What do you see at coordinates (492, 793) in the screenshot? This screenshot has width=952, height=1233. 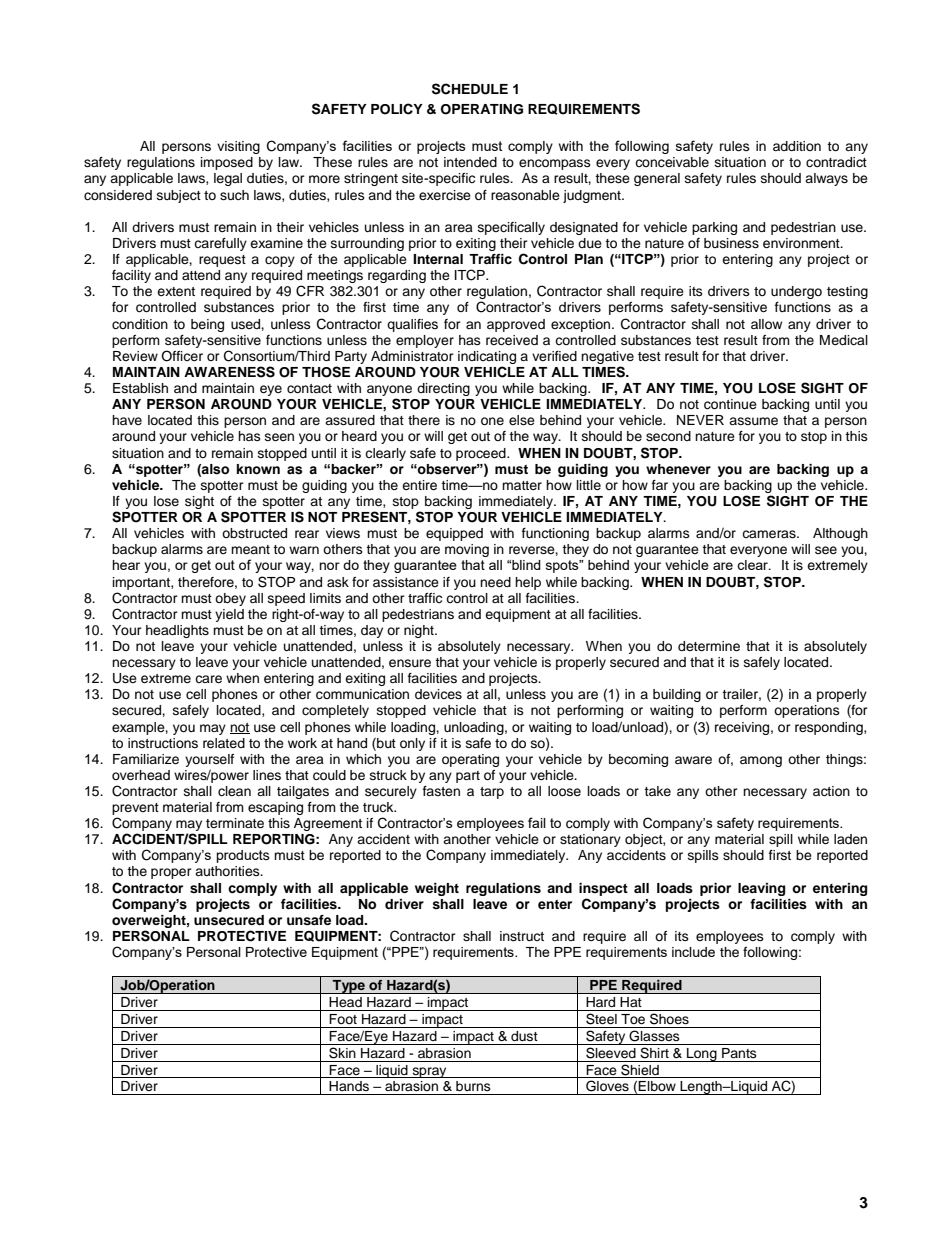 I see `tarp` at bounding box center [492, 793].
